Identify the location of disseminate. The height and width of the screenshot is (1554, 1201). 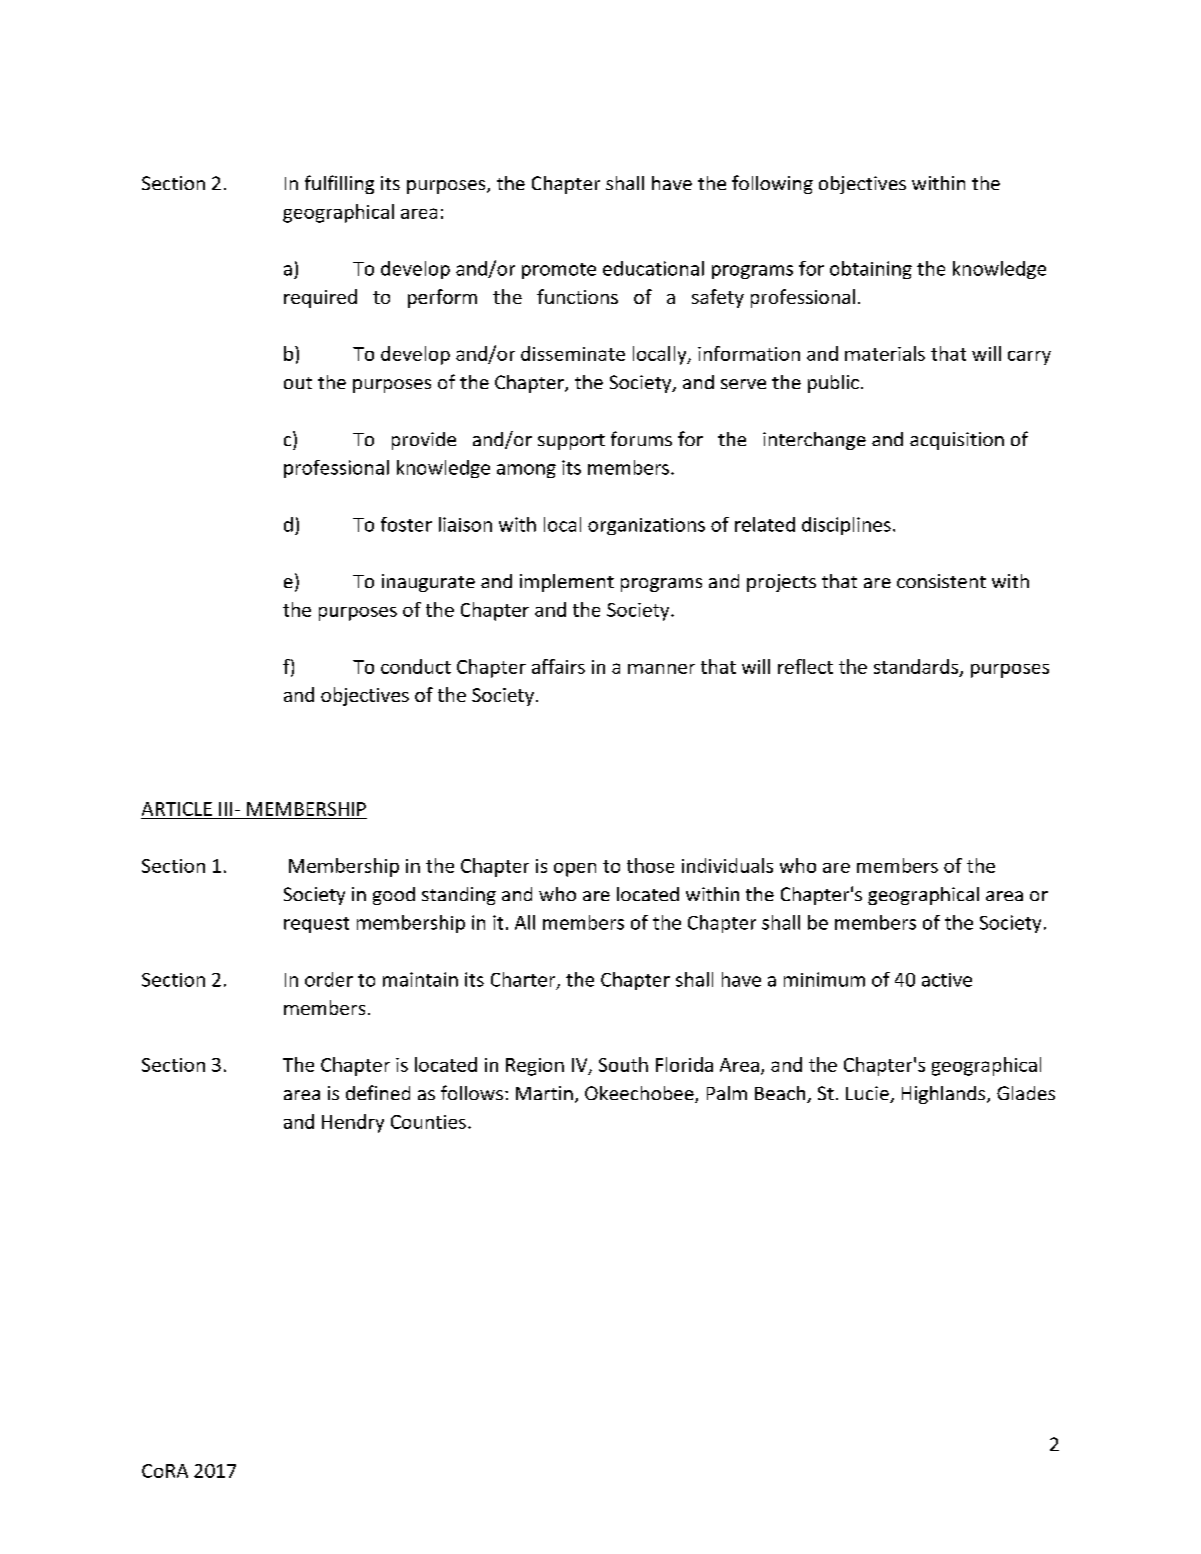
(573, 353).
